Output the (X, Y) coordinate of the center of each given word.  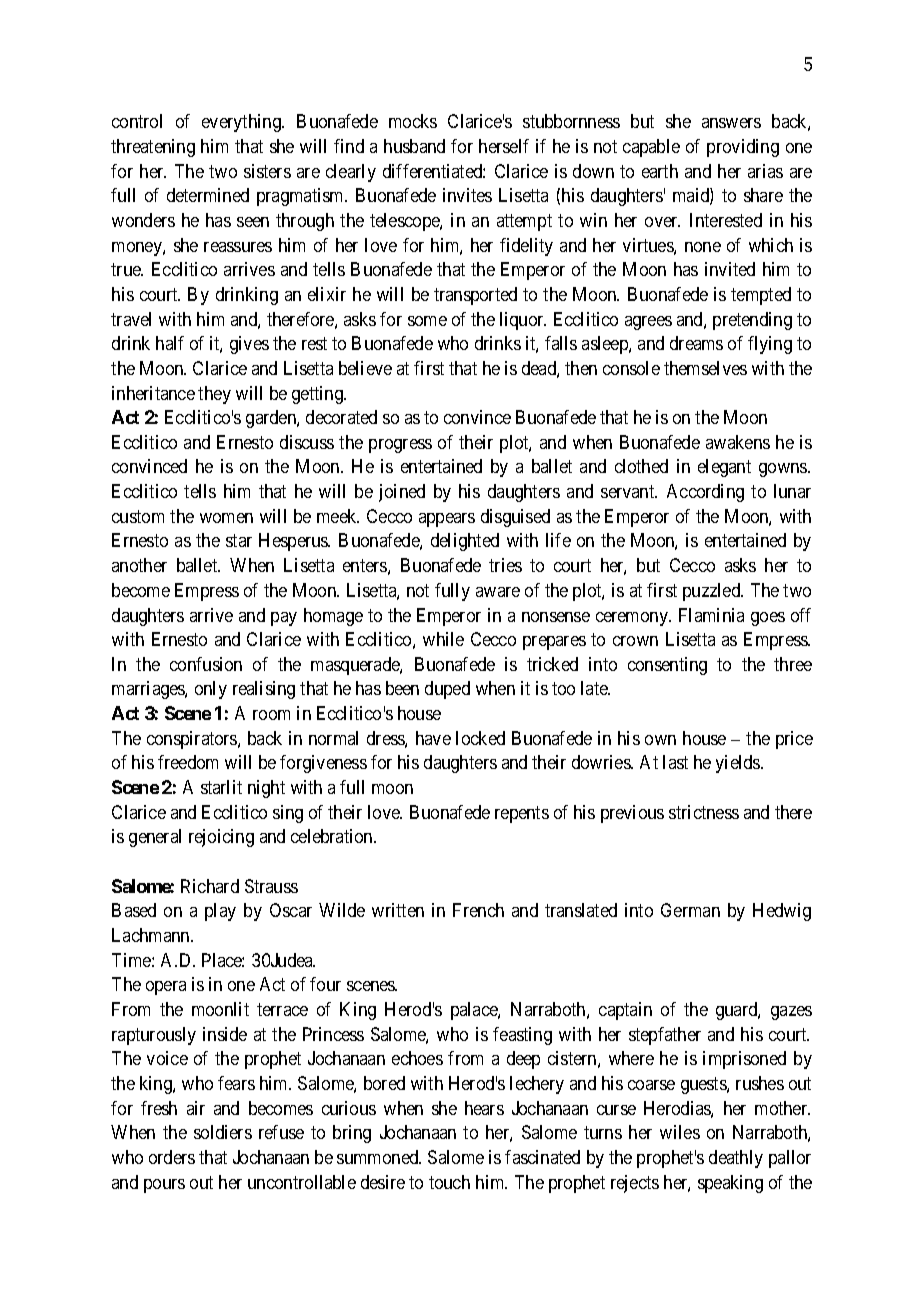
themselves (705, 368)
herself (504, 146)
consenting (667, 666)
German (690, 910)
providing (743, 148)
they (214, 395)
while (443, 639)
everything (242, 123)
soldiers (223, 1132)
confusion (206, 664)
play (220, 912)
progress (400, 446)
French (478, 910)
